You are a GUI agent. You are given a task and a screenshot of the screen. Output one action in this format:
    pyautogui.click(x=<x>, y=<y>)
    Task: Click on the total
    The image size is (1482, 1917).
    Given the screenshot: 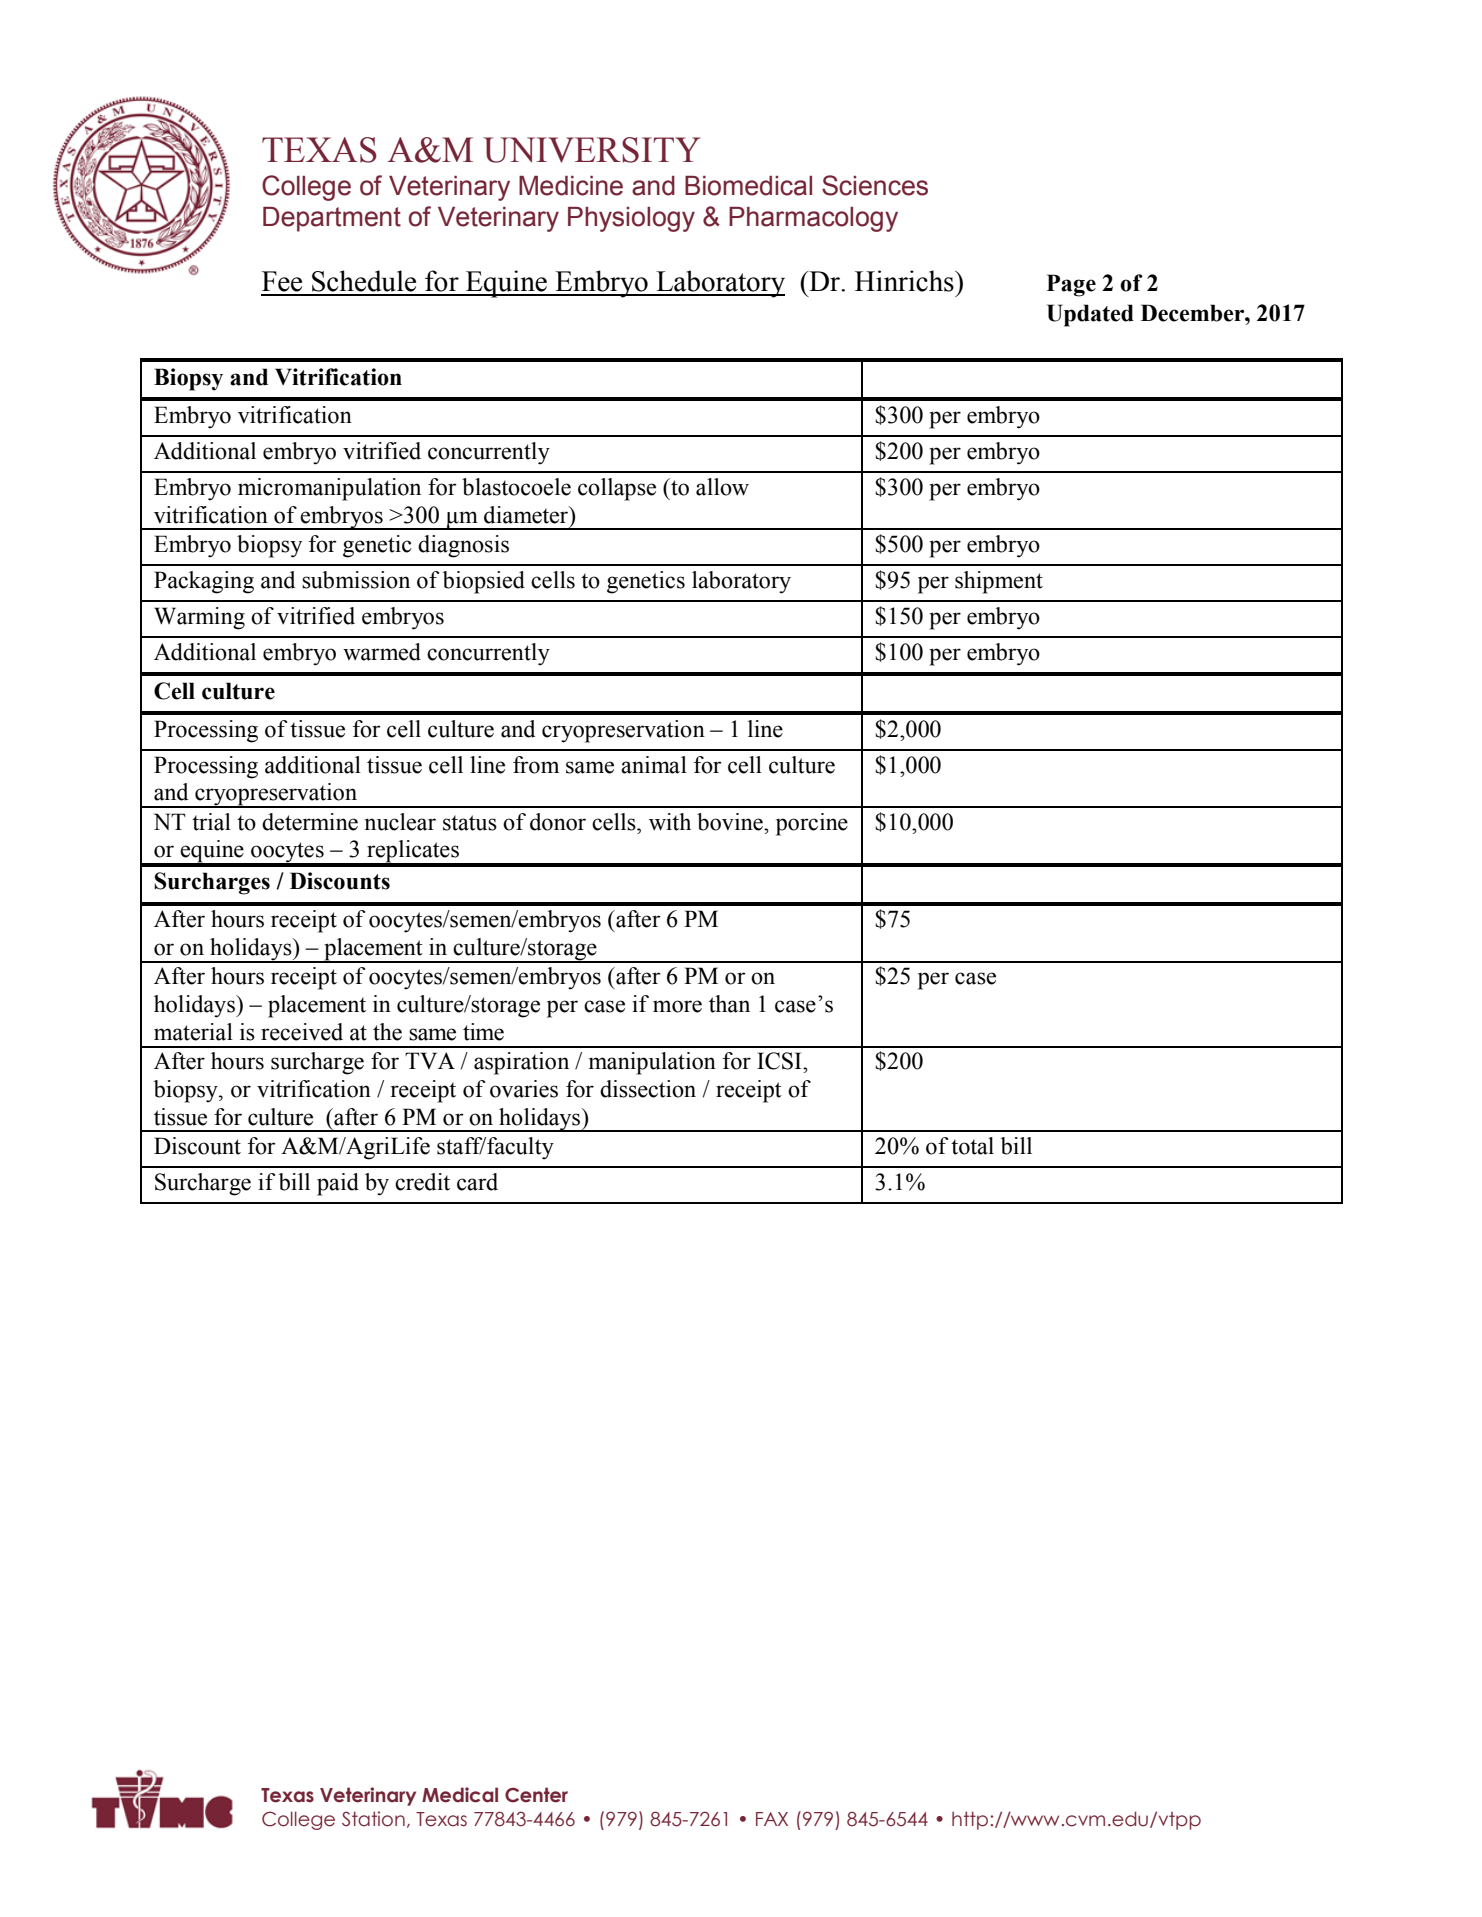 What is the action you would take?
    pyautogui.click(x=972, y=1146)
